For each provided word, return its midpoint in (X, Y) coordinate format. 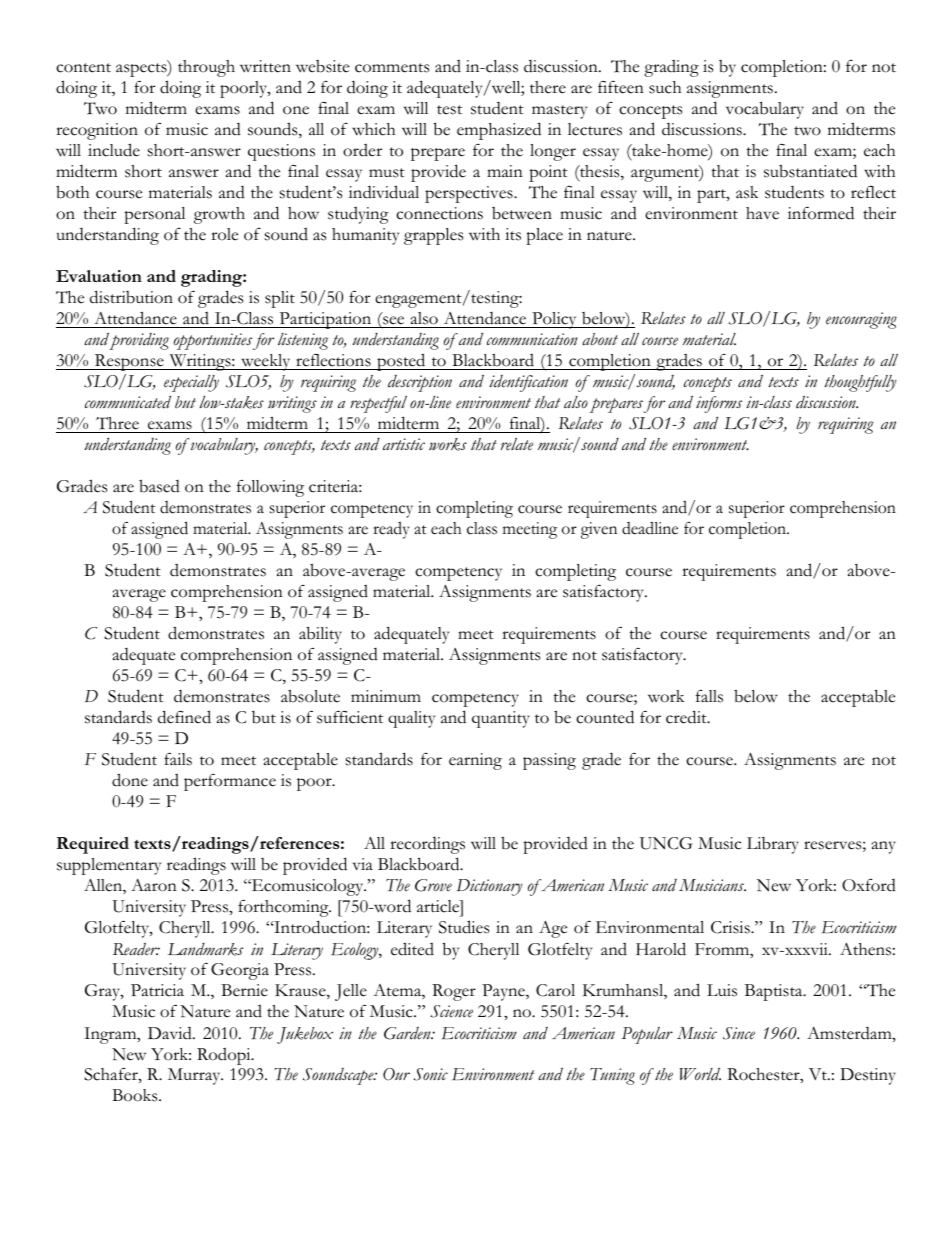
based (159, 486)
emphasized (499, 131)
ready (391, 530)
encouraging (861, 320)
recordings (427, 845)
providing (139, 341)
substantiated (810, 171)
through (206, 68)
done (130, 780)
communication (532, 339)
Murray (195, 1076)
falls (709, 696)
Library (773, 845)
